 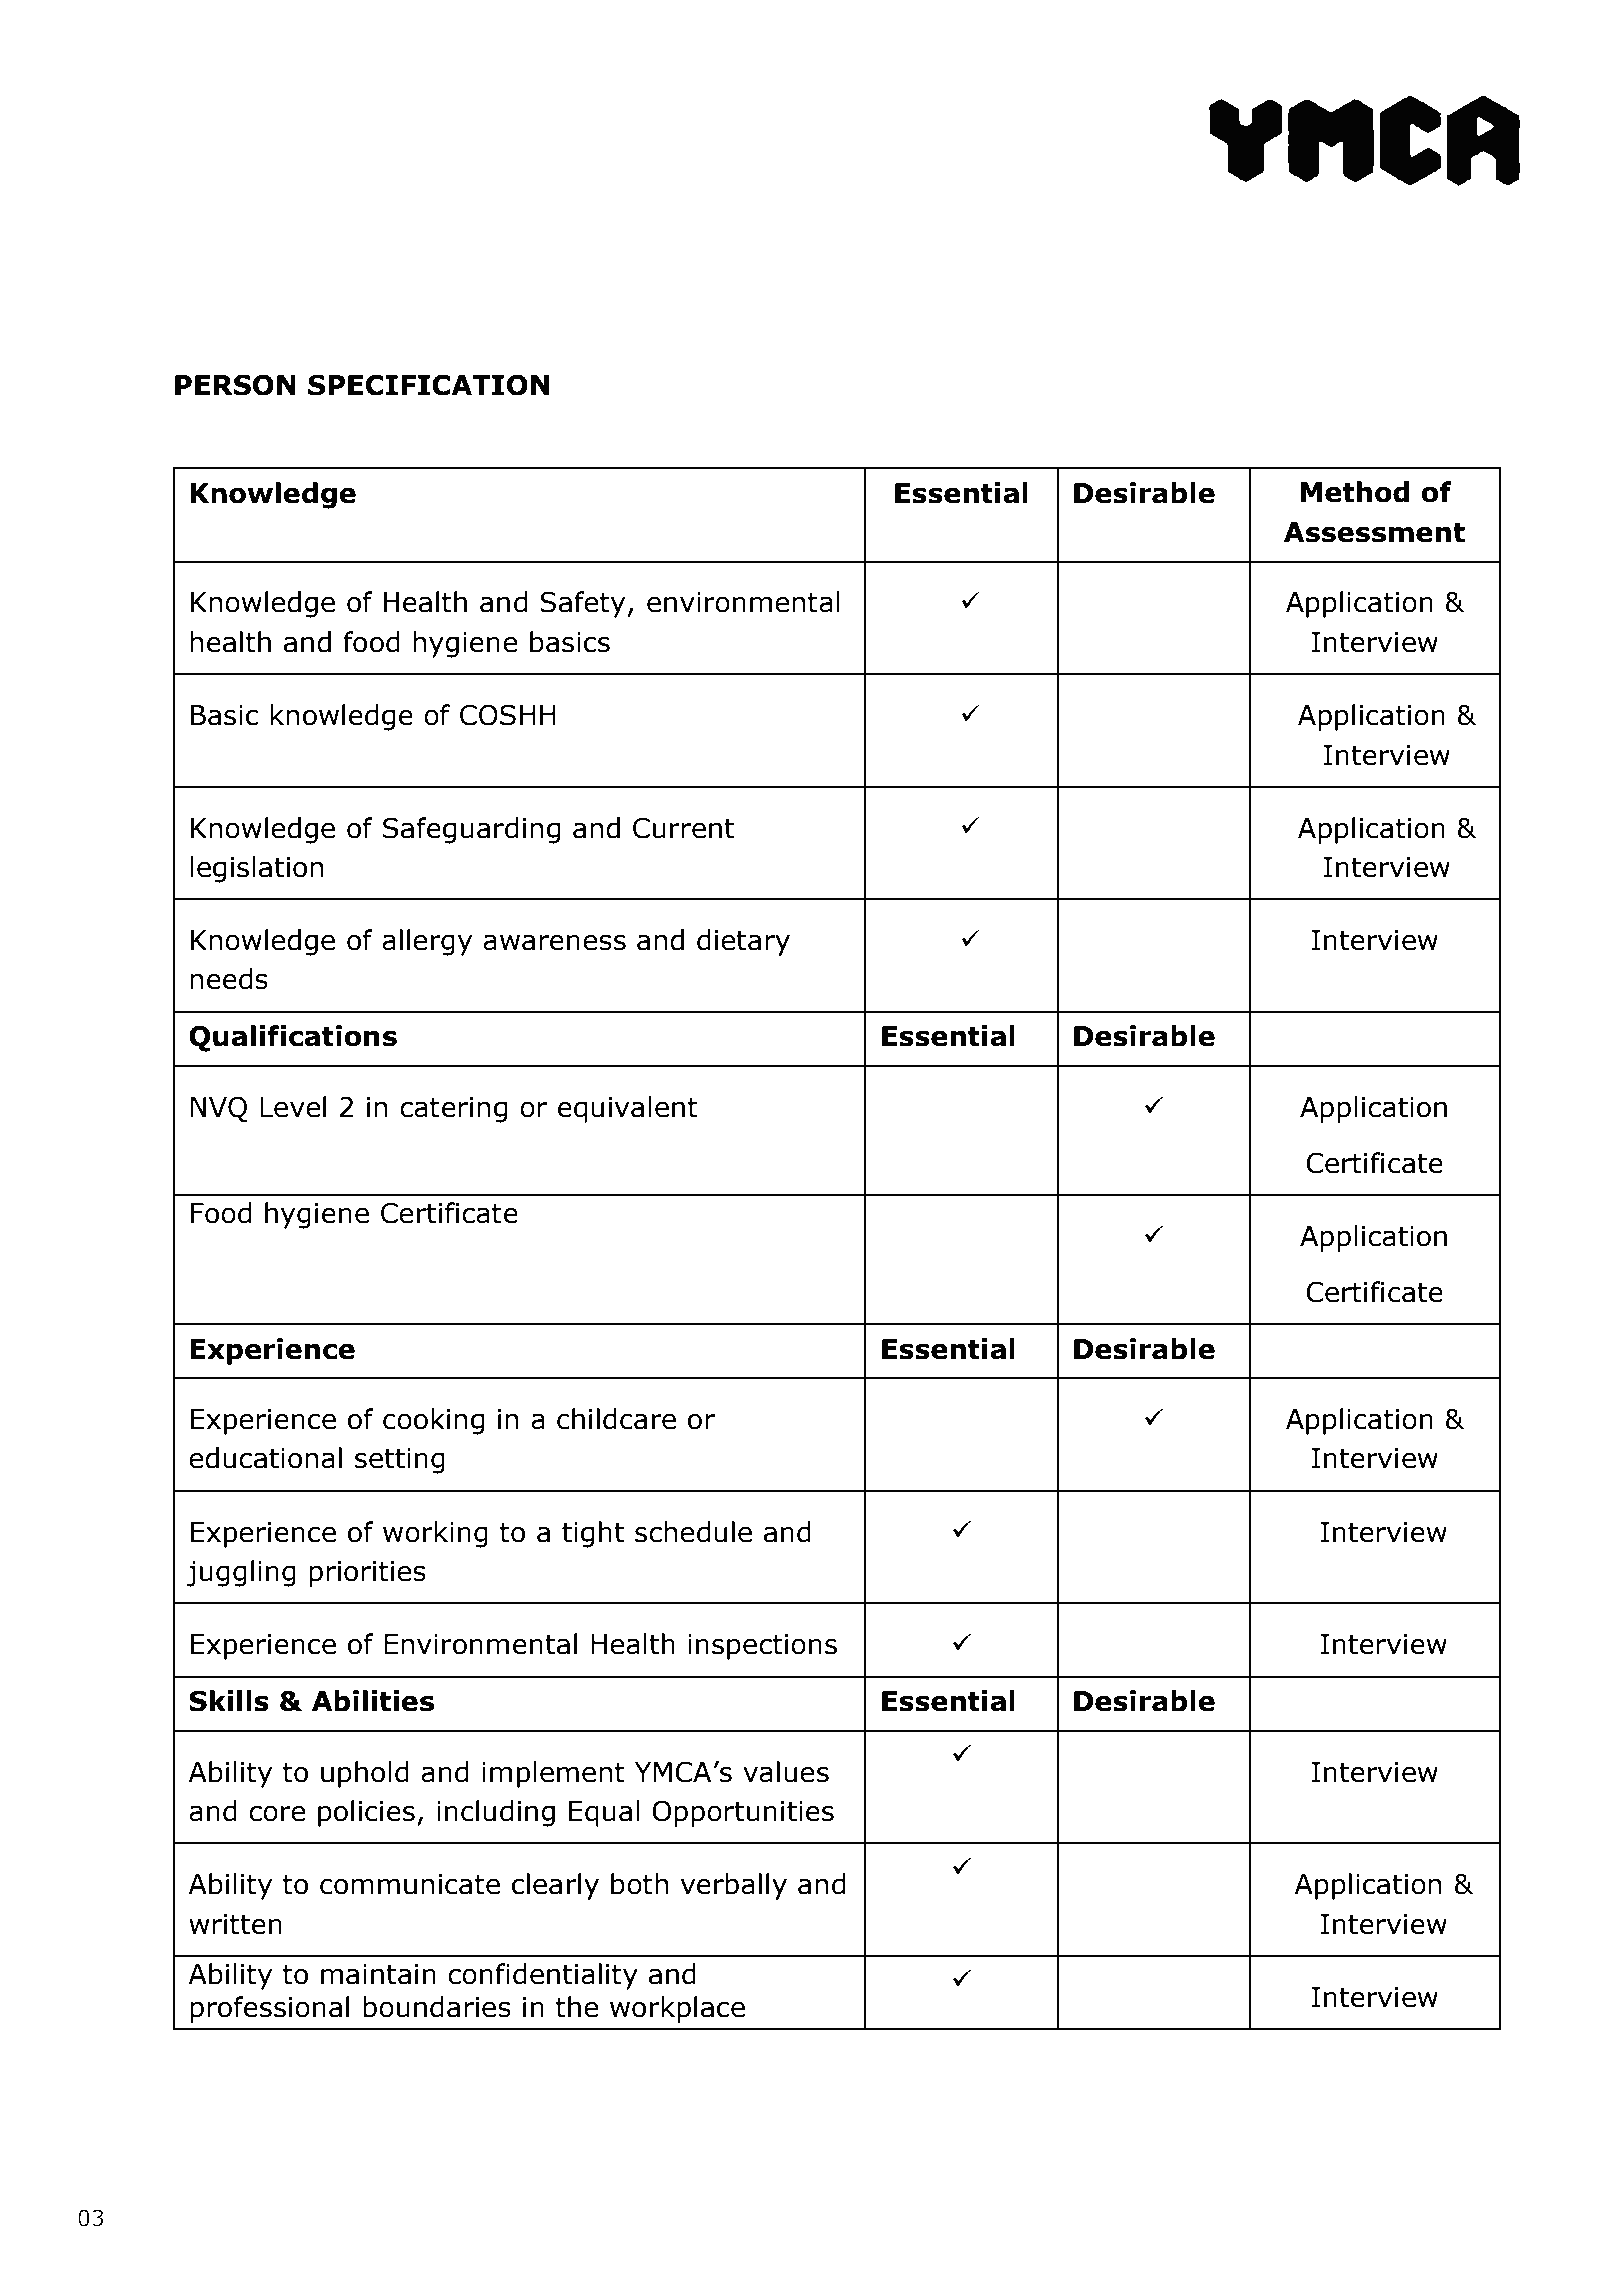 I want to click on schedule, so click(x=693, y=1532).
